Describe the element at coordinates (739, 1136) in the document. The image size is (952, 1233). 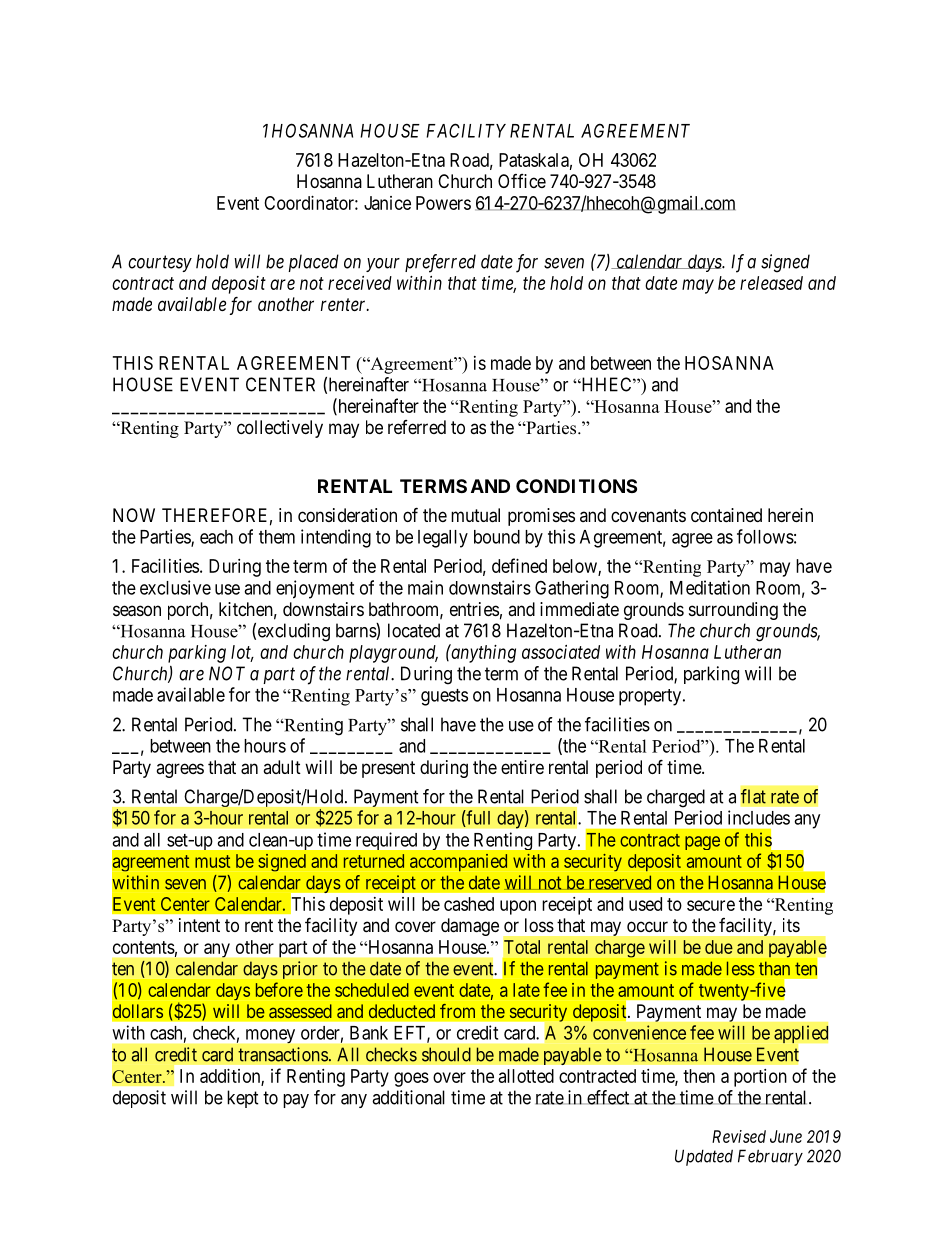
I see `Revised` at that location.
